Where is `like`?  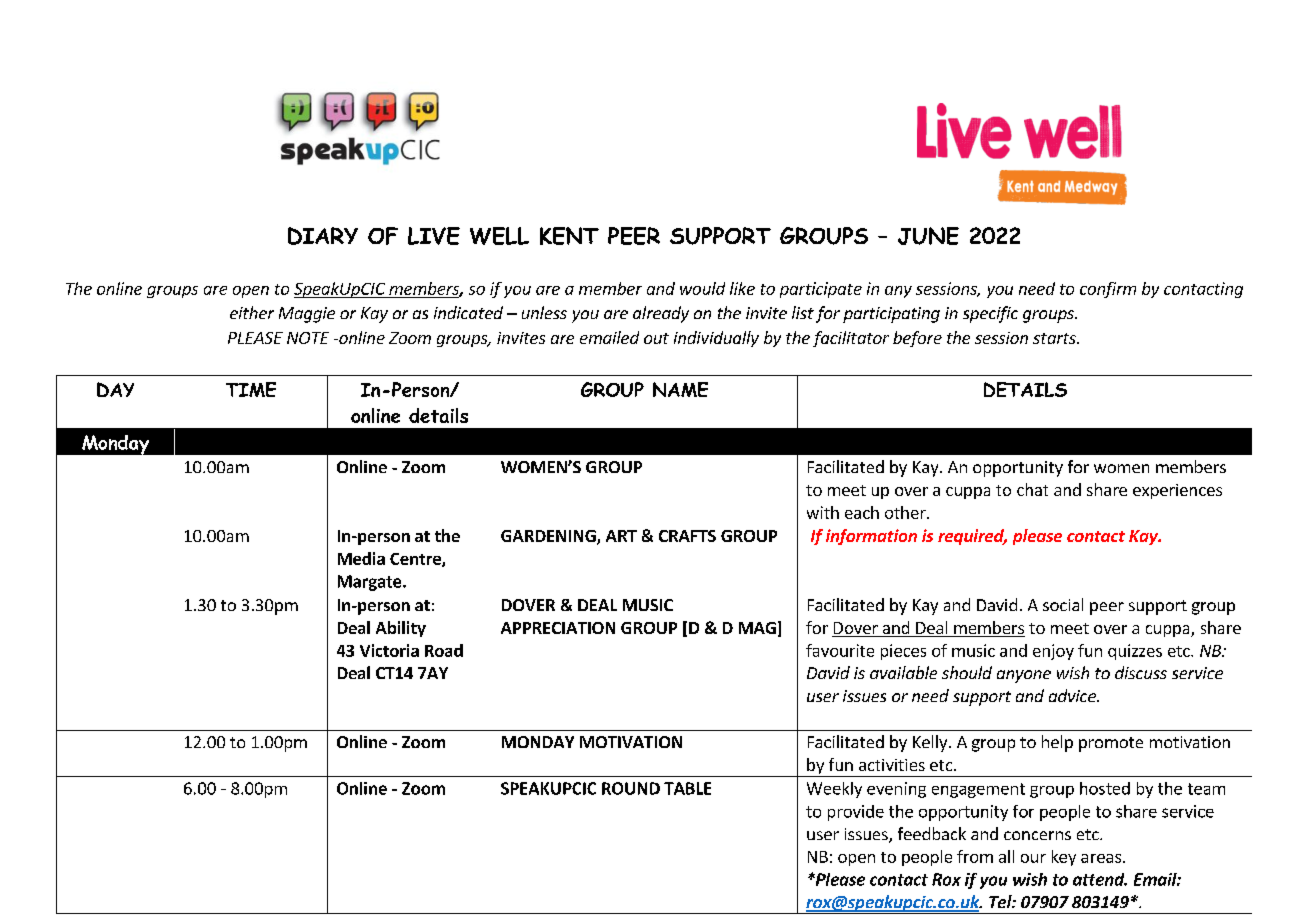 like is located at coordinates (742, 288).
